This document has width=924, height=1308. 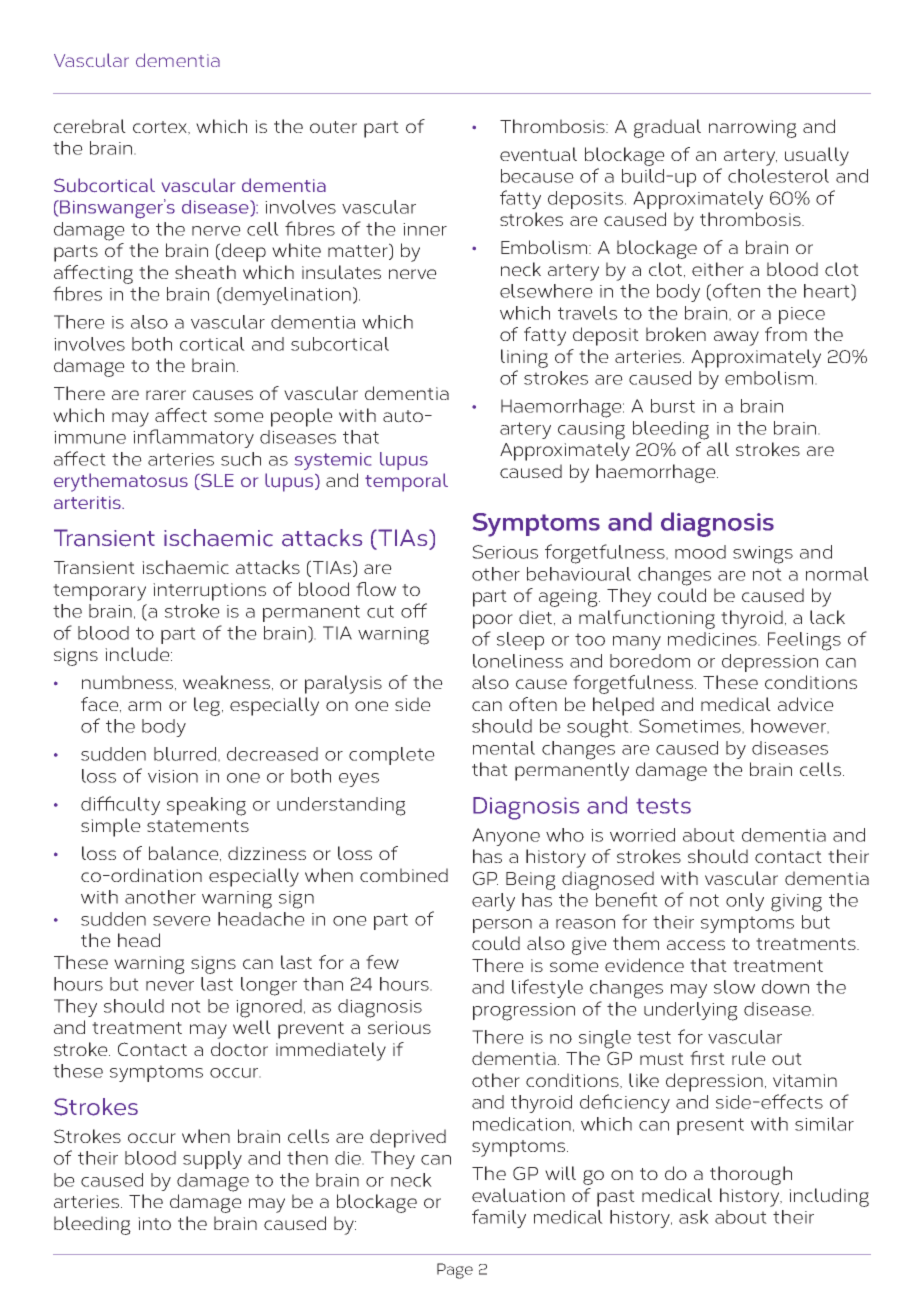 I want to click on advice, so click(x=806, y=704).
